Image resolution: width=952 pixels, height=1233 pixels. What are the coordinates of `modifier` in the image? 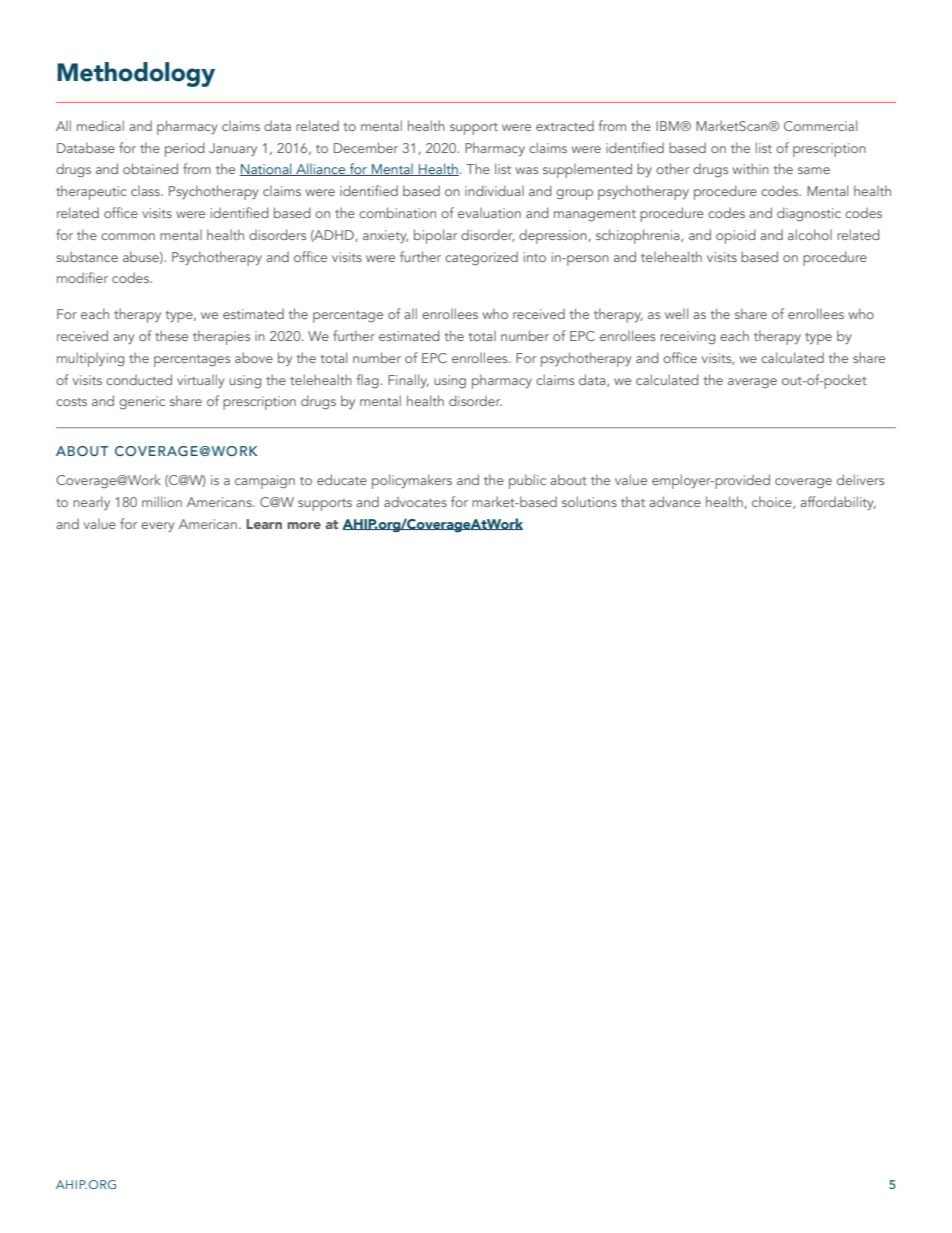 It's located at (82, 277).
